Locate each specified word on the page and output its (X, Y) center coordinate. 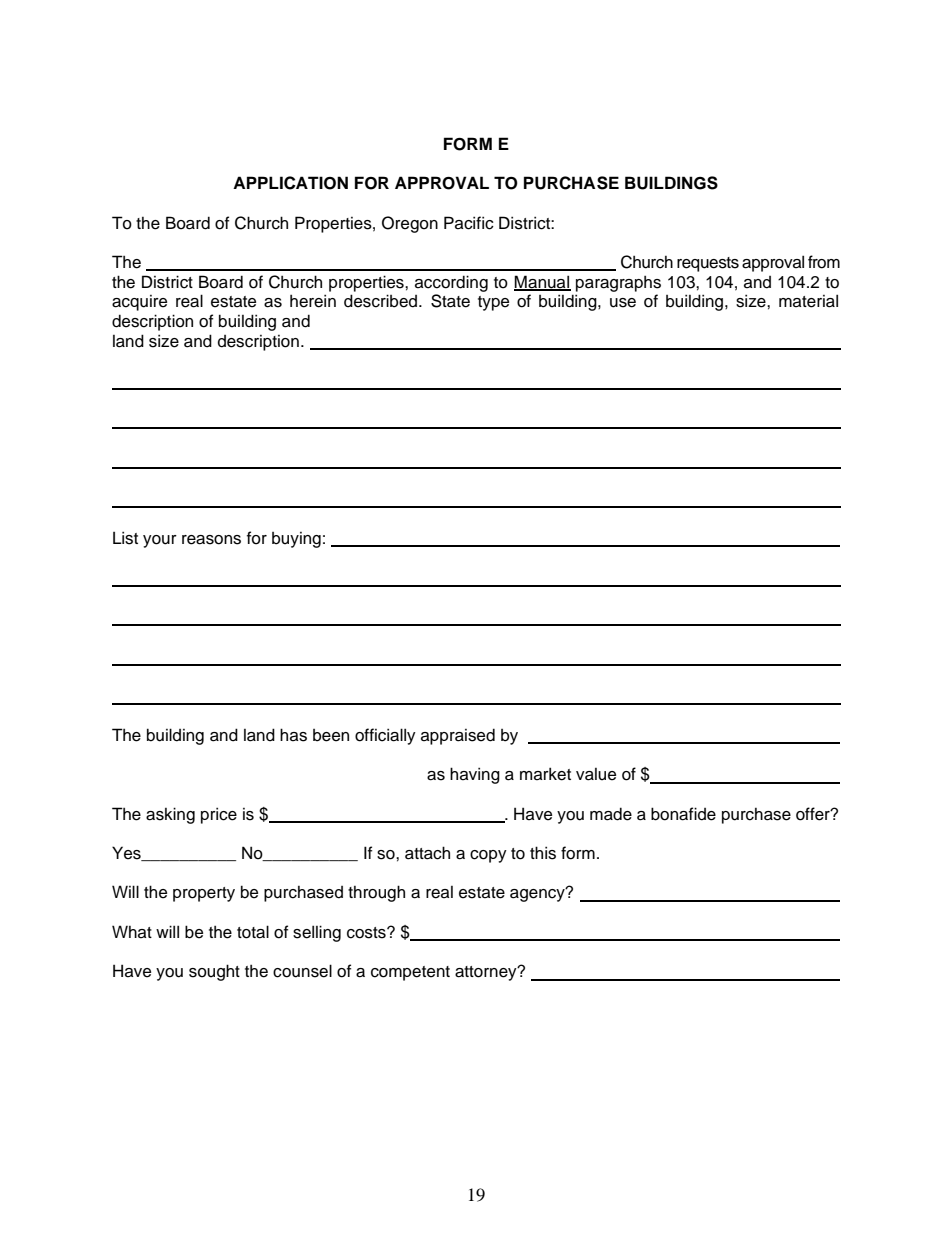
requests (708, 264)
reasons (211, 540)
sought (214, 972)
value (596, 774)
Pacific (469, 223)
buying (296, 540)
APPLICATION (290, 183)
